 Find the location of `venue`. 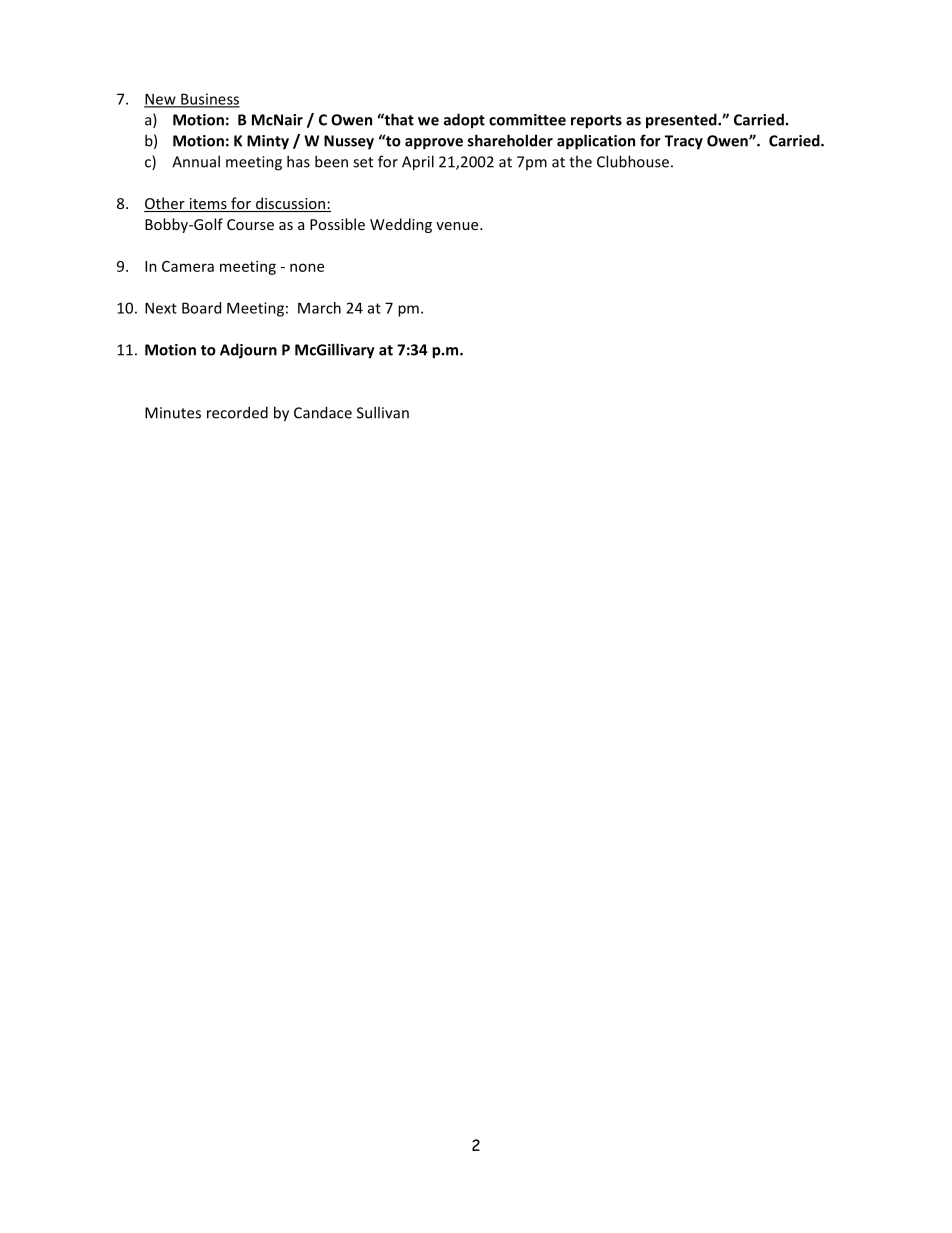

venue is located at coordinates (458, 226).
